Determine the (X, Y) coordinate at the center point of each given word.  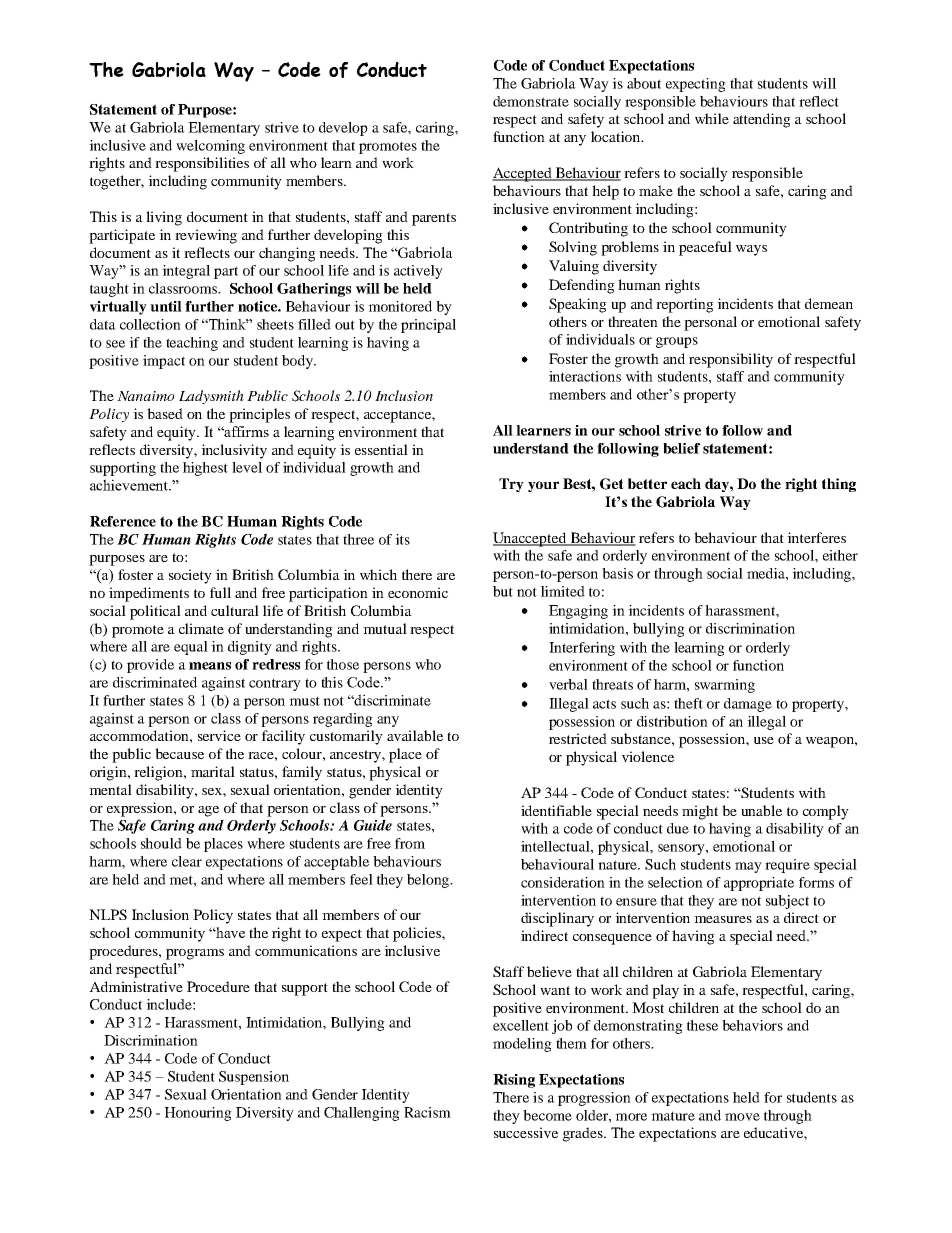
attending (762, 120)
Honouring (198, 1114)
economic (418, 592)
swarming (725, 686)
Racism (427, 1112)
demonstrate (531, 101)
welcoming (210, 147)
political (155, 612)
